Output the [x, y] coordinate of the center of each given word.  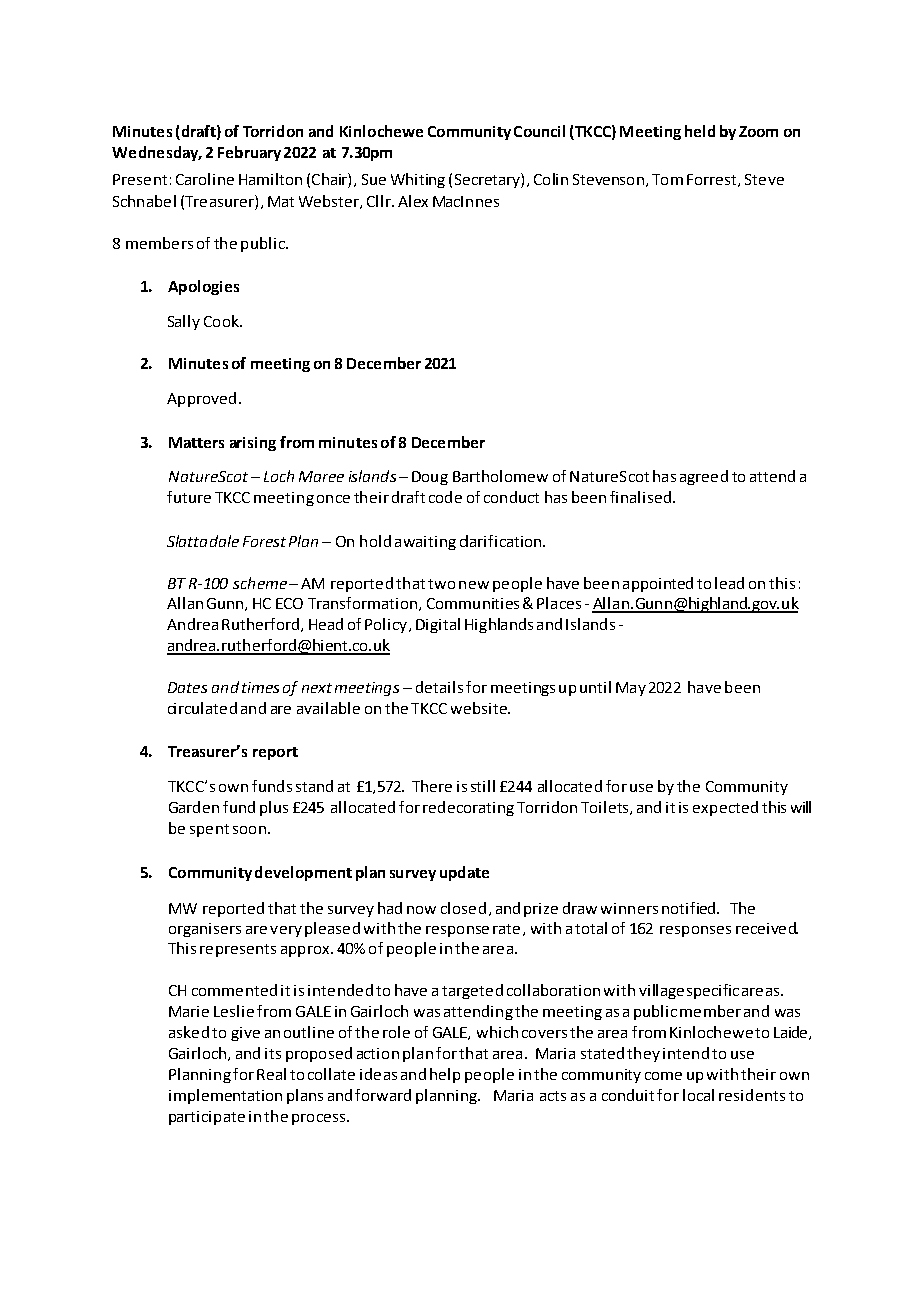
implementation [225, 1096]
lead [729, 583]
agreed [704, 477]
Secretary [488, 180]
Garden [194, 807]
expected [725, 808]
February [249, 153]
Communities [473, 603]
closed [463, 908]
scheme [260, 583]
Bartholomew [500, 476]
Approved [201, 399]
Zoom [758, 131]
